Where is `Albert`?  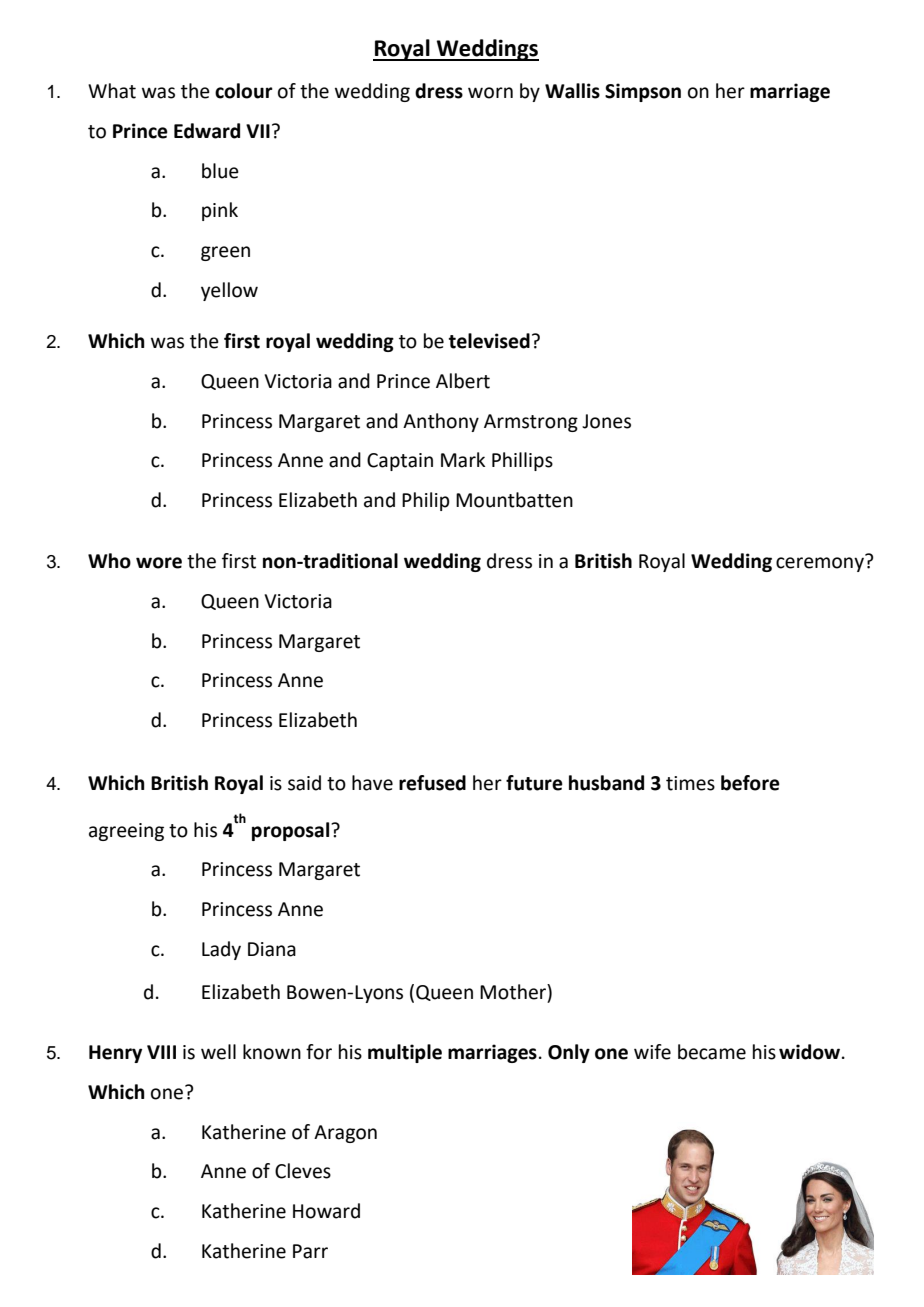 Albert is located at coordinates (463, 381).
